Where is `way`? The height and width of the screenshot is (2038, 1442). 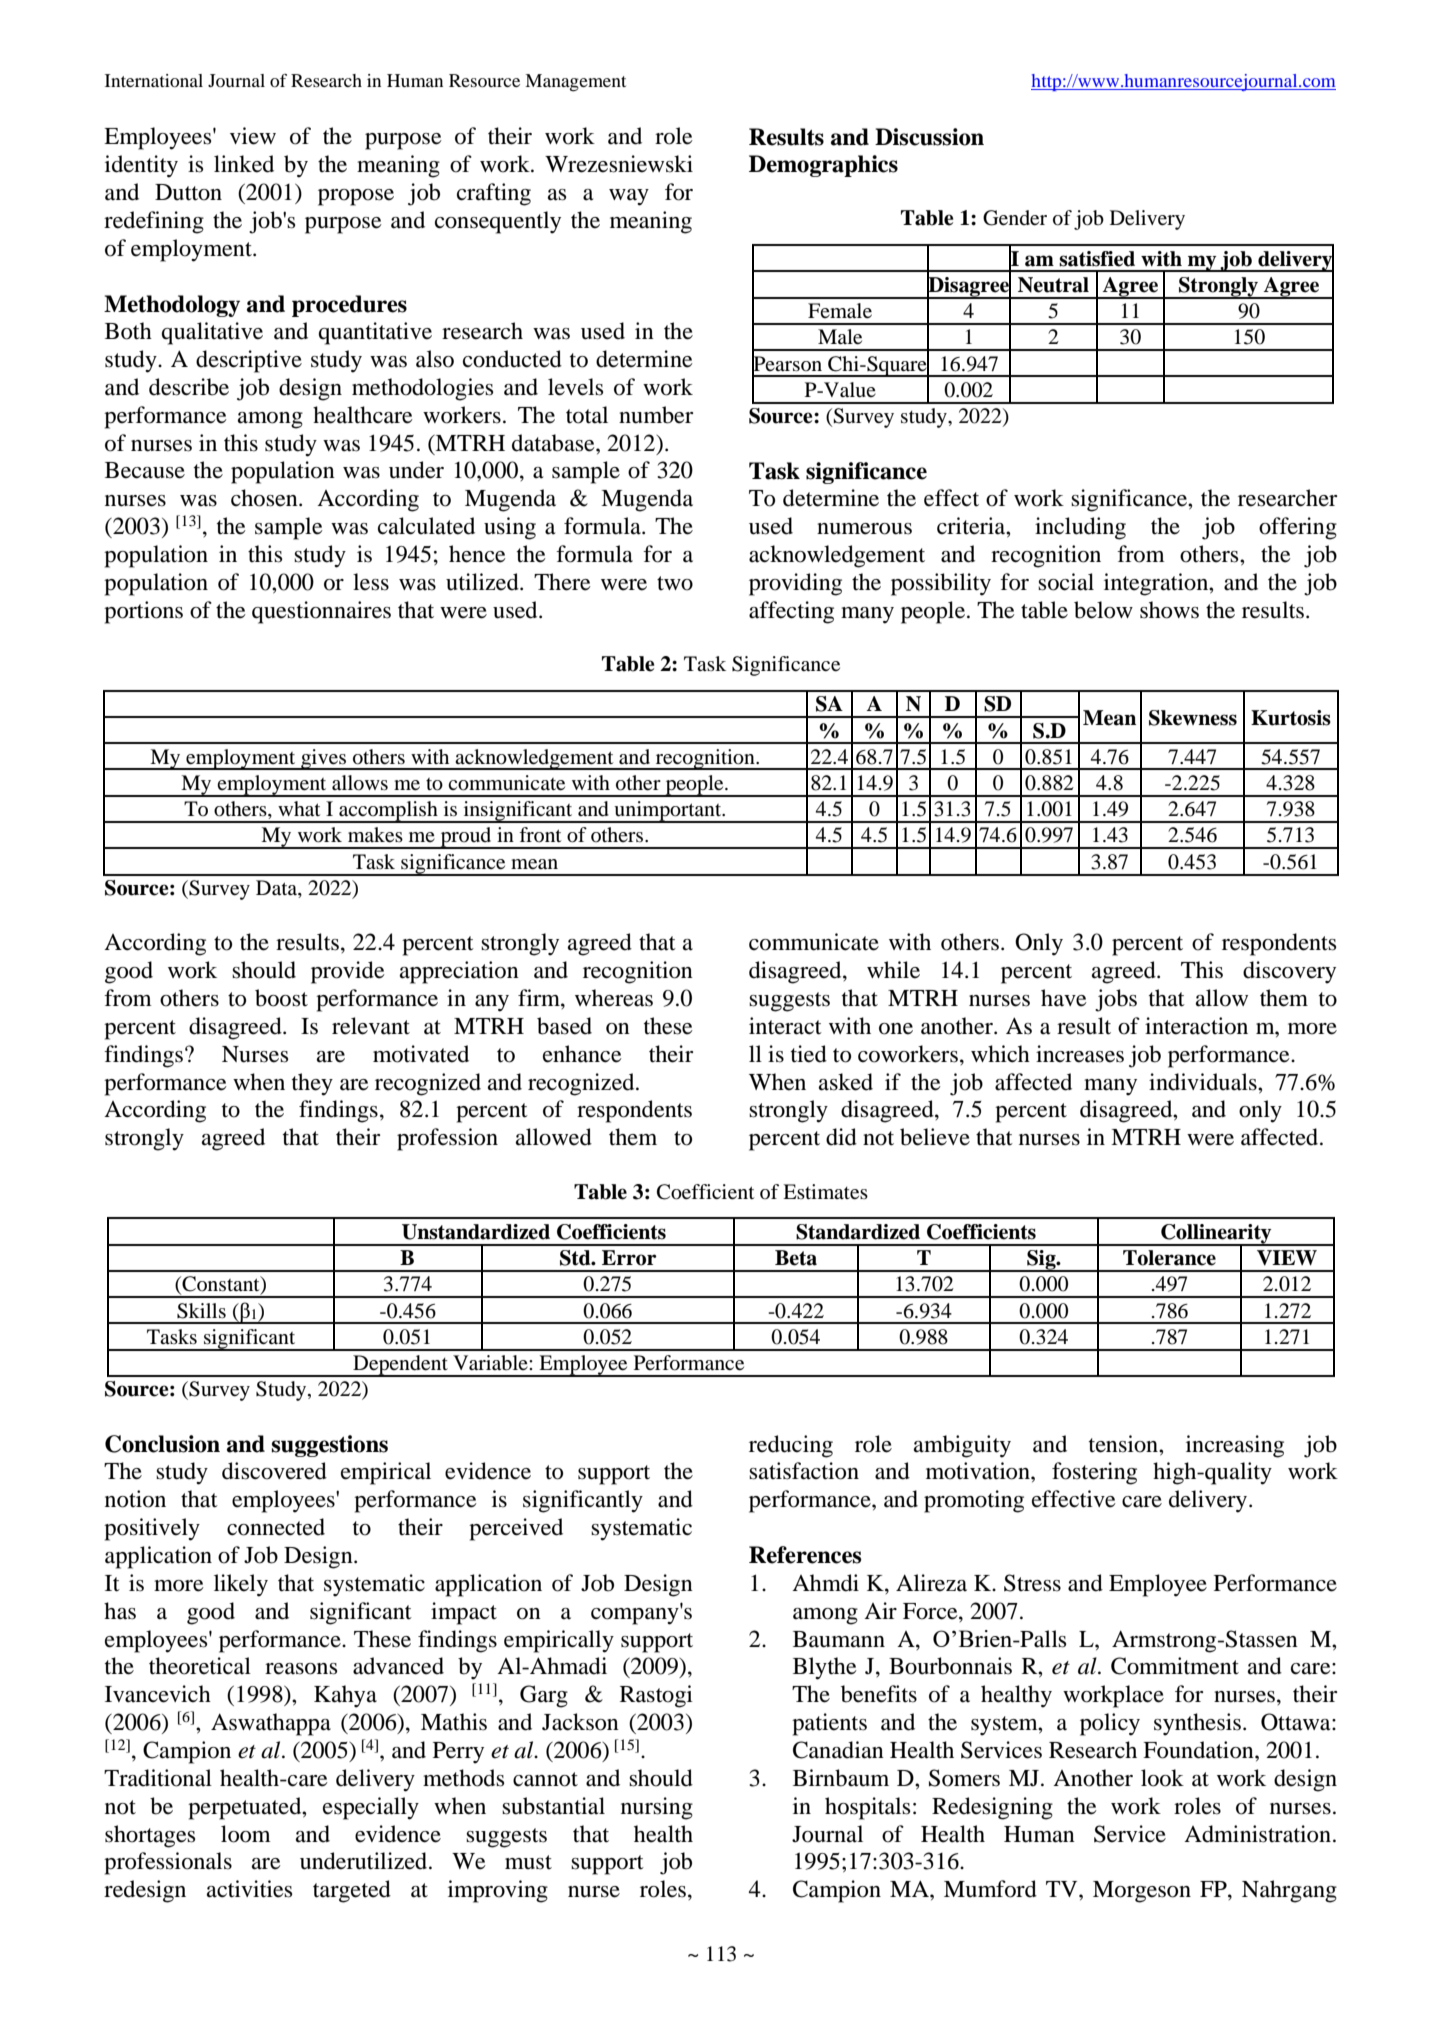
way is located at coordinates (629, 197).
